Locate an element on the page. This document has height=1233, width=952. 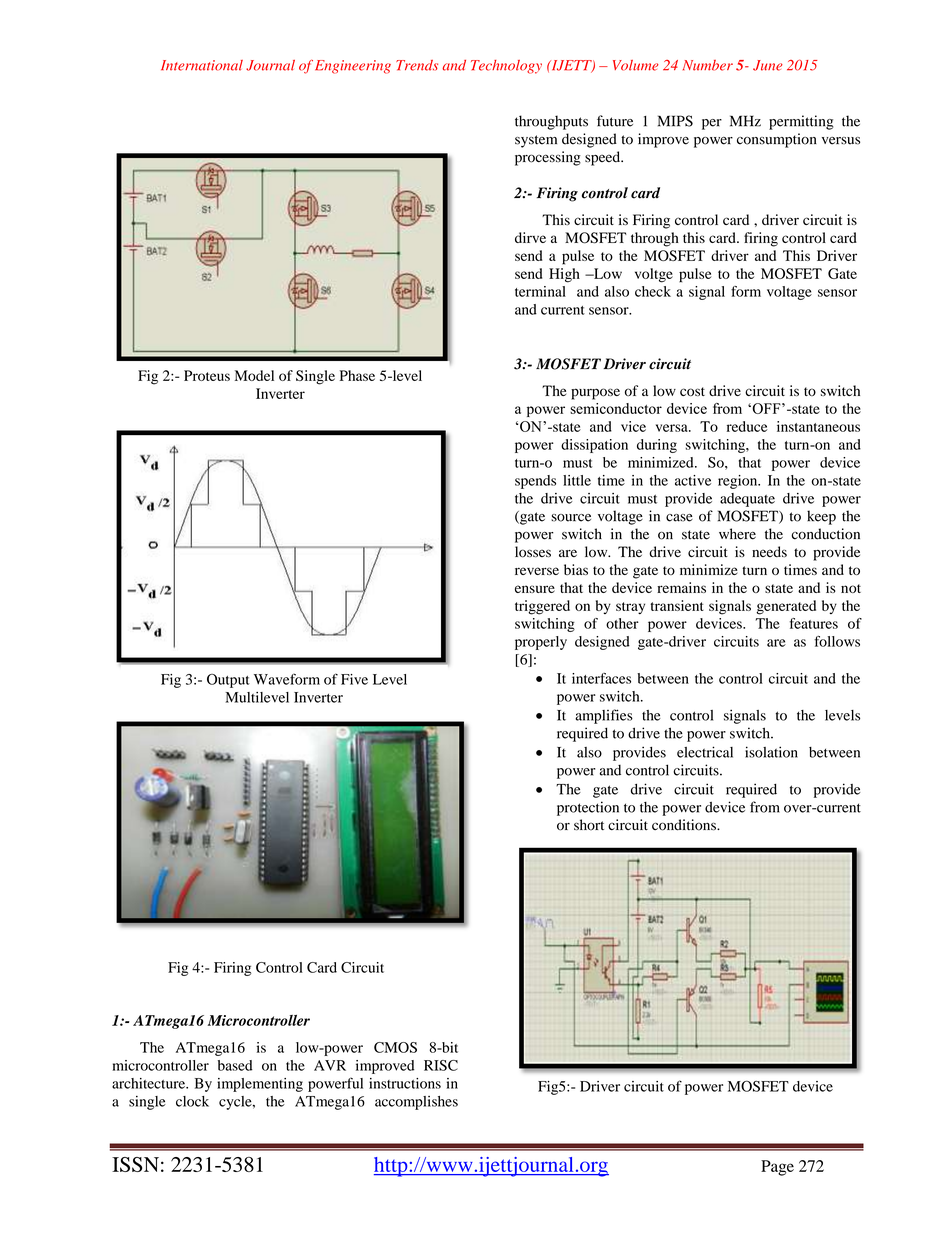
International is located at coordinates (202, 65).
